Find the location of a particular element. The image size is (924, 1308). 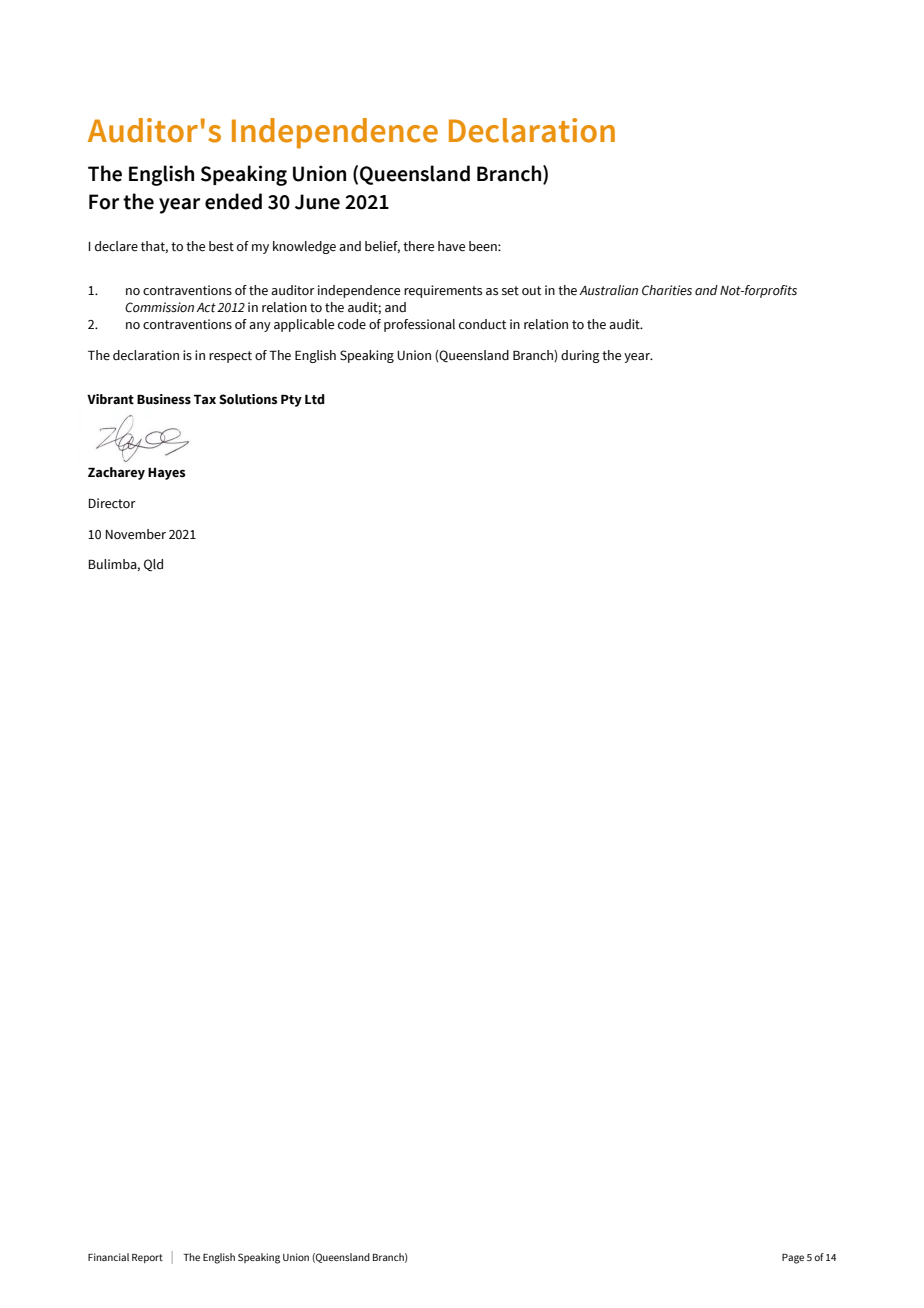

Report is located at coordinates (147, 1258).
